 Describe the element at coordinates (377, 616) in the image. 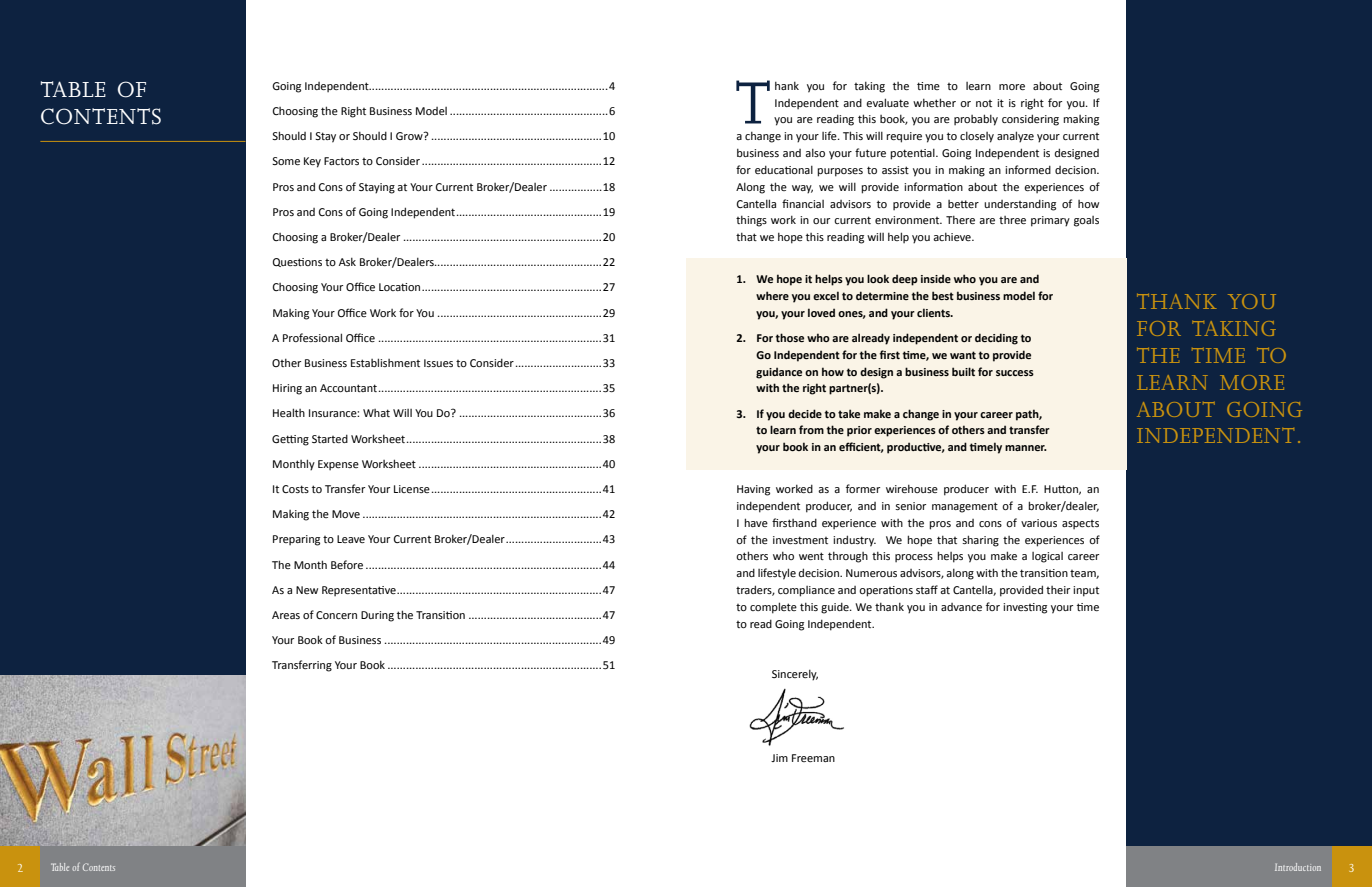

I see `During` at that location.
